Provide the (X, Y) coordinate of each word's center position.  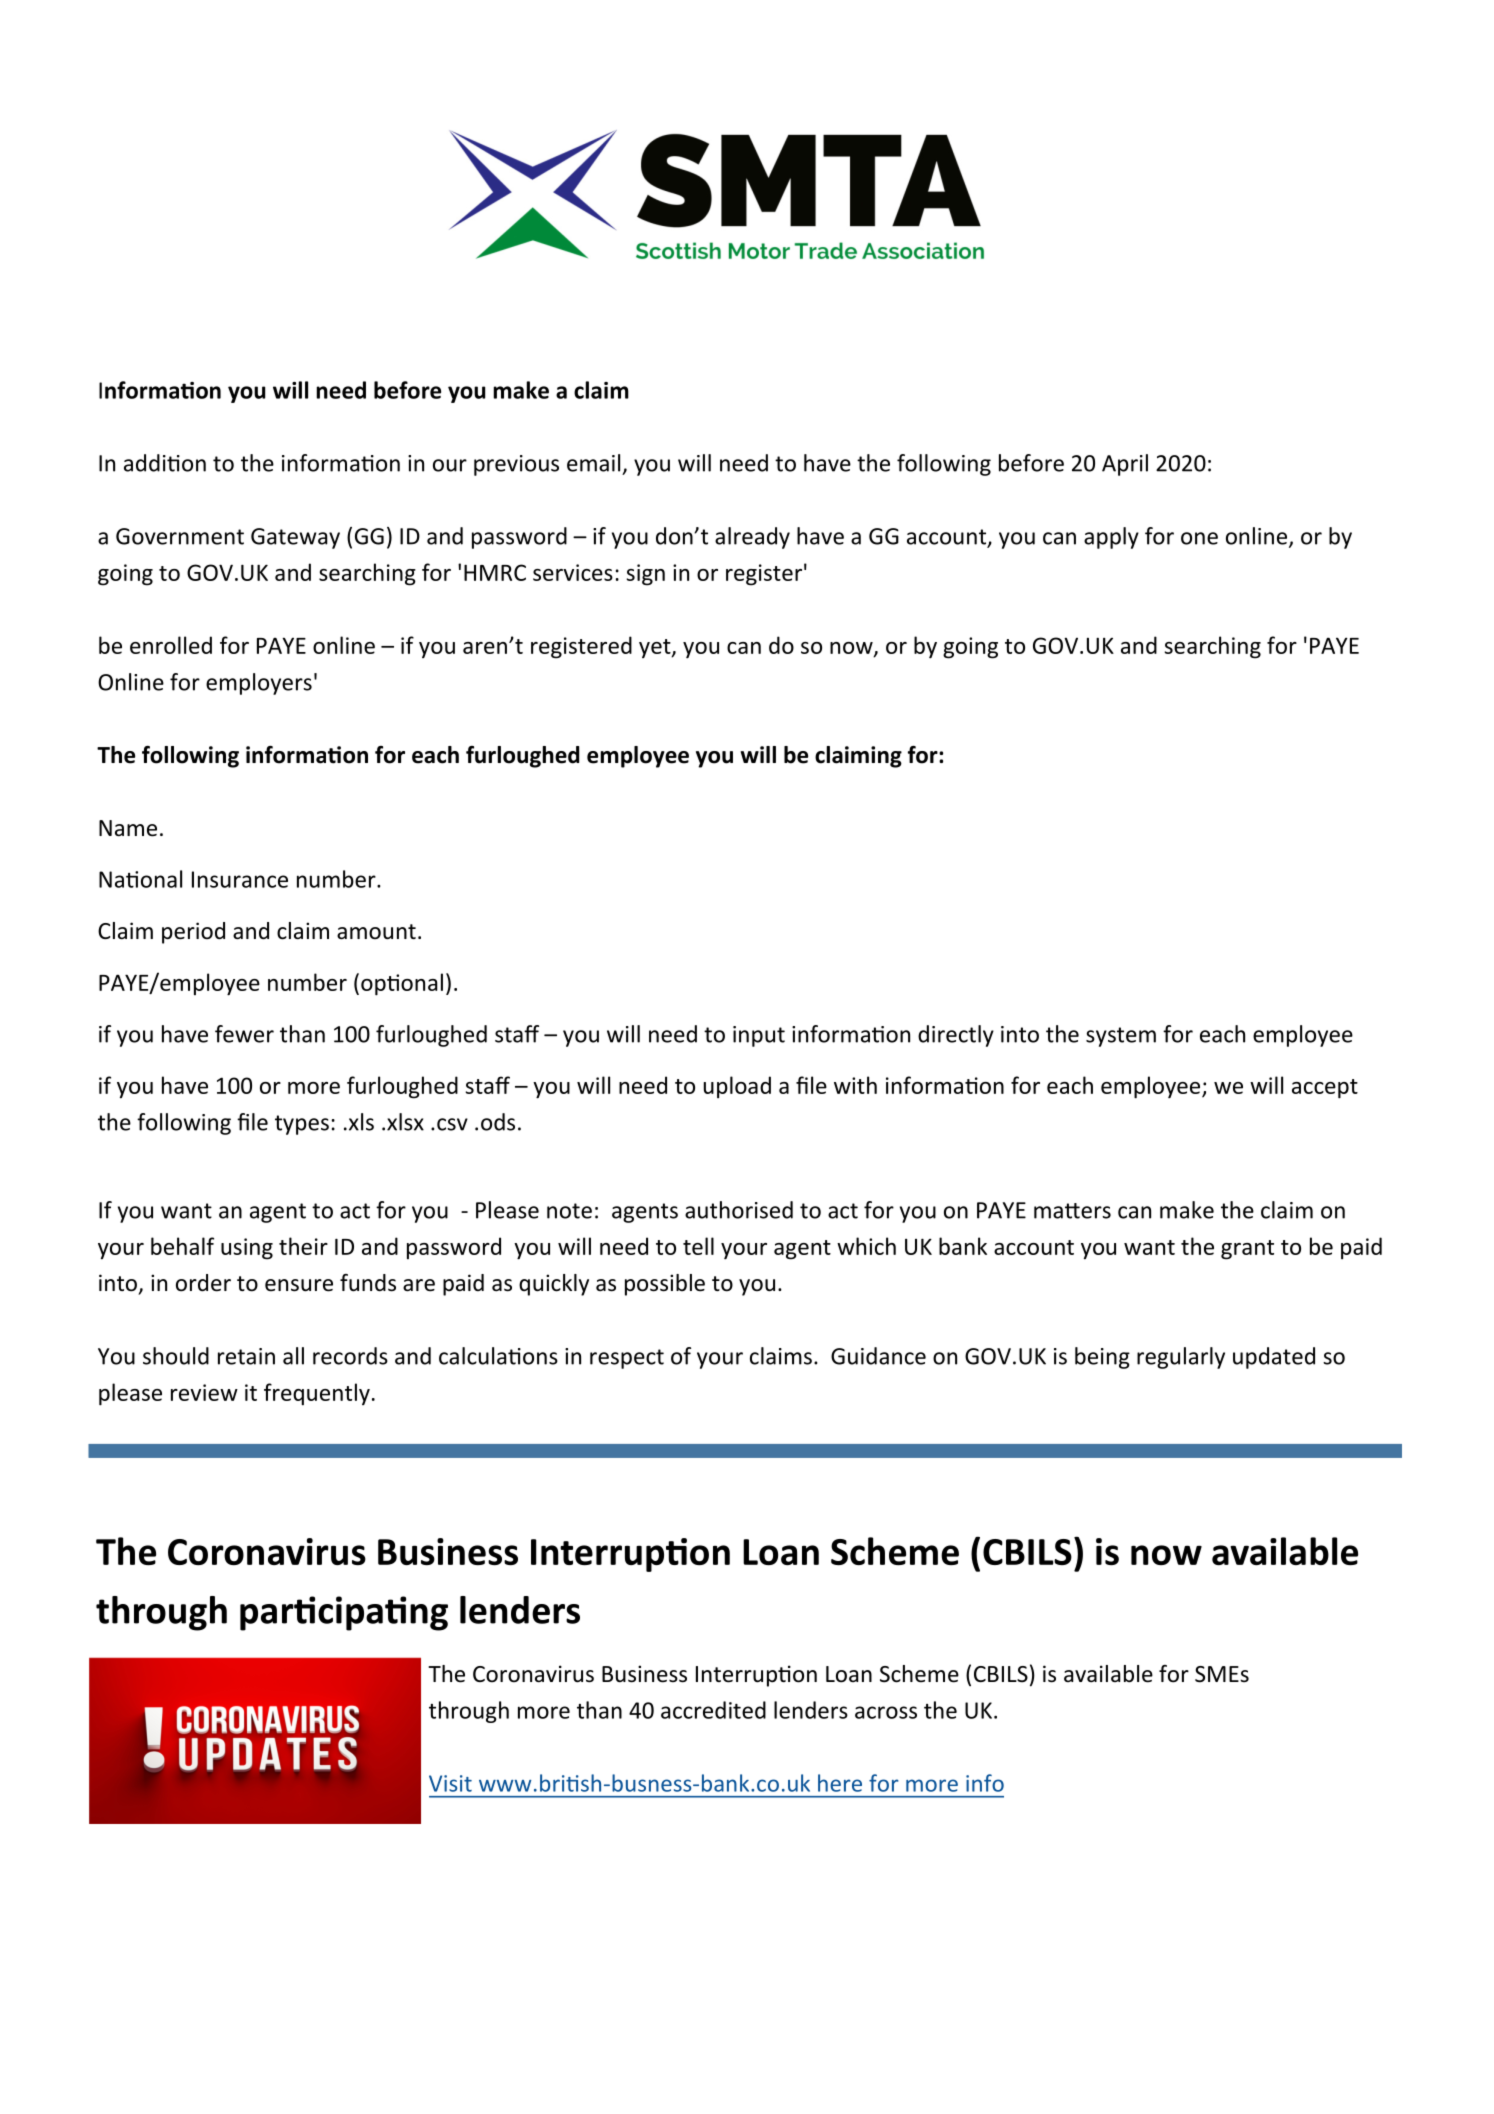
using (247, 1249)
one (1199, 538)
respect (627, 1359)
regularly (1181, 1358)
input (759, 1036)
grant (1247, 1250)
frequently (317, 1394)
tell (698, 1246)
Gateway (295, 538)
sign (645, 575)
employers (259, 684)
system (1121, 1037)
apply (1111, 538)
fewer (244, 1034)
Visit (450, 1783)
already (752, 538)
